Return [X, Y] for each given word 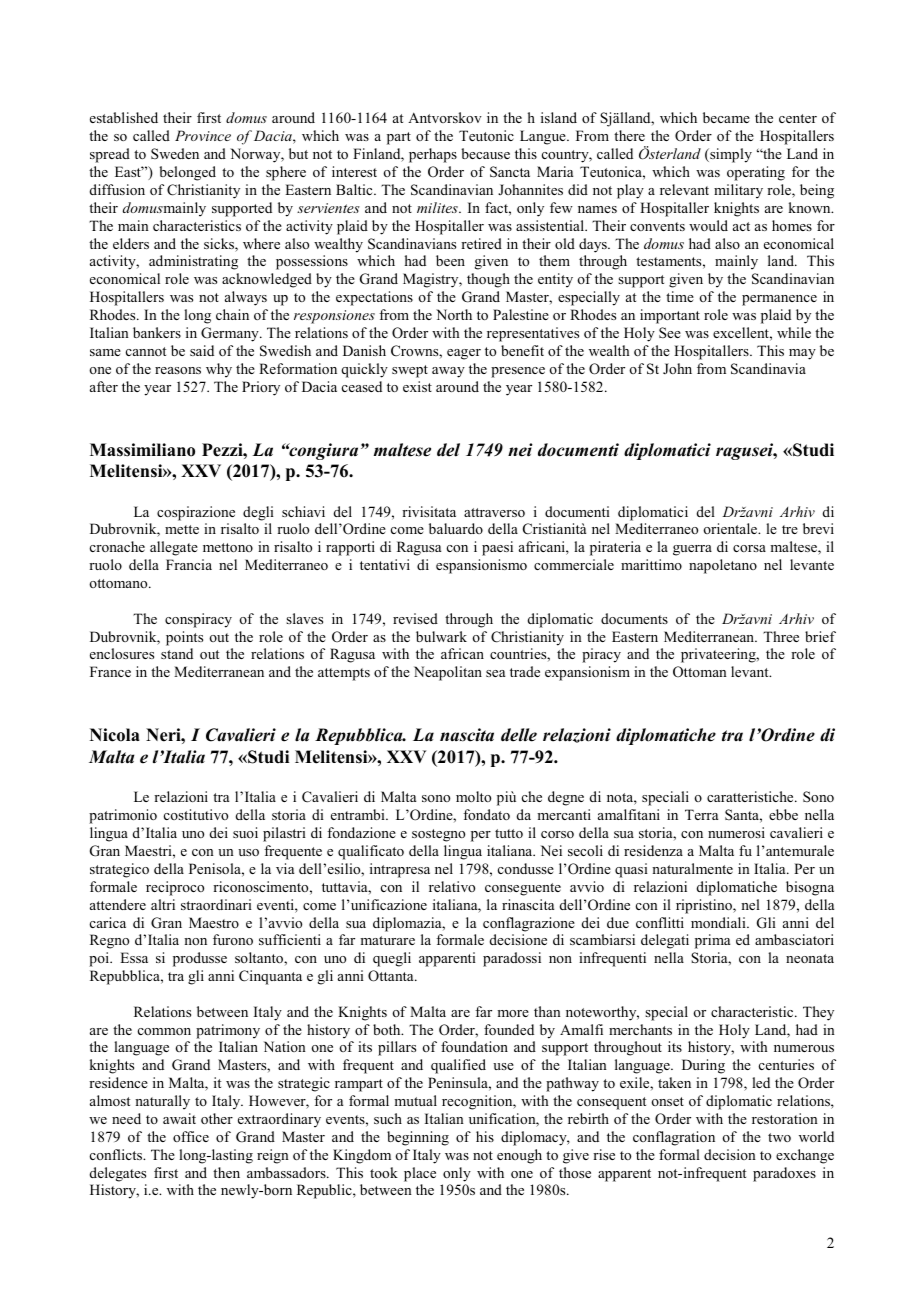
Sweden [175, 153]
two [779, 1137]
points [184, 638]
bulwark [441, 636]
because [485, 153]
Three [781, 636]
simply [730, 155]
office [191, 1136]
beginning [418, 1138]
